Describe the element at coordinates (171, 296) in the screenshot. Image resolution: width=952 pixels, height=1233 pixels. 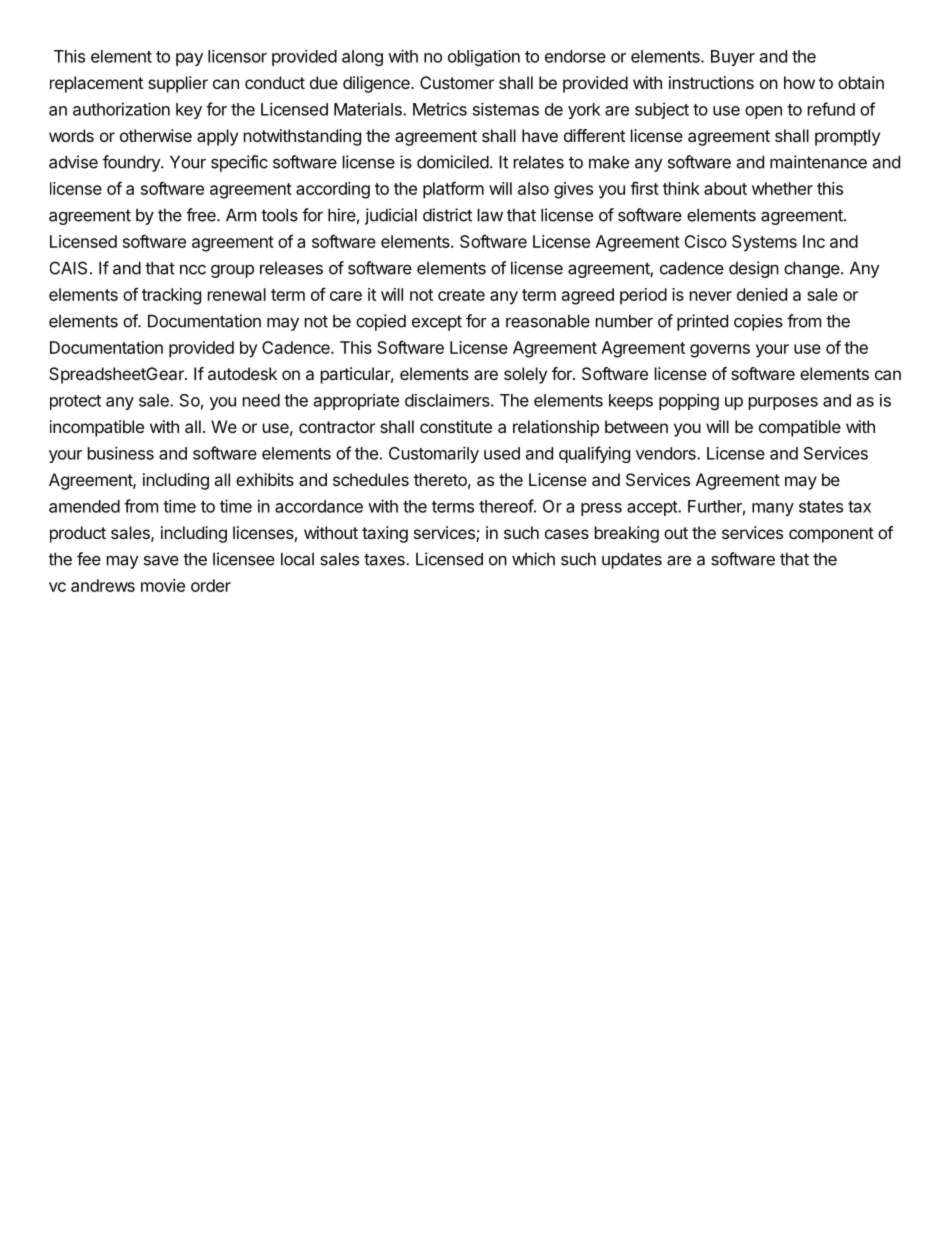
I see `tracking` at that location.
